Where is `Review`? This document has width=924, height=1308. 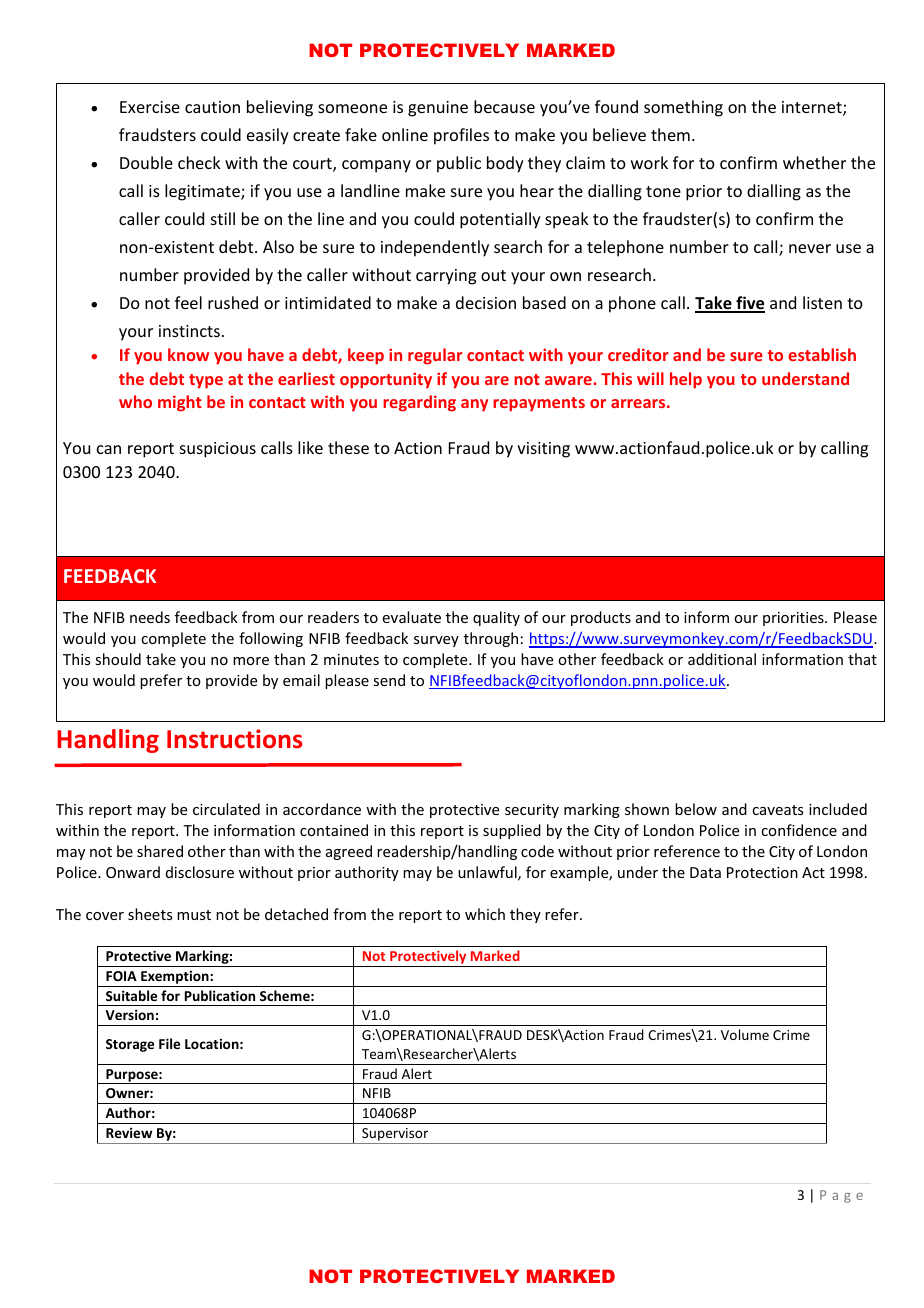 Review is located at coordinates (129, 1132).
